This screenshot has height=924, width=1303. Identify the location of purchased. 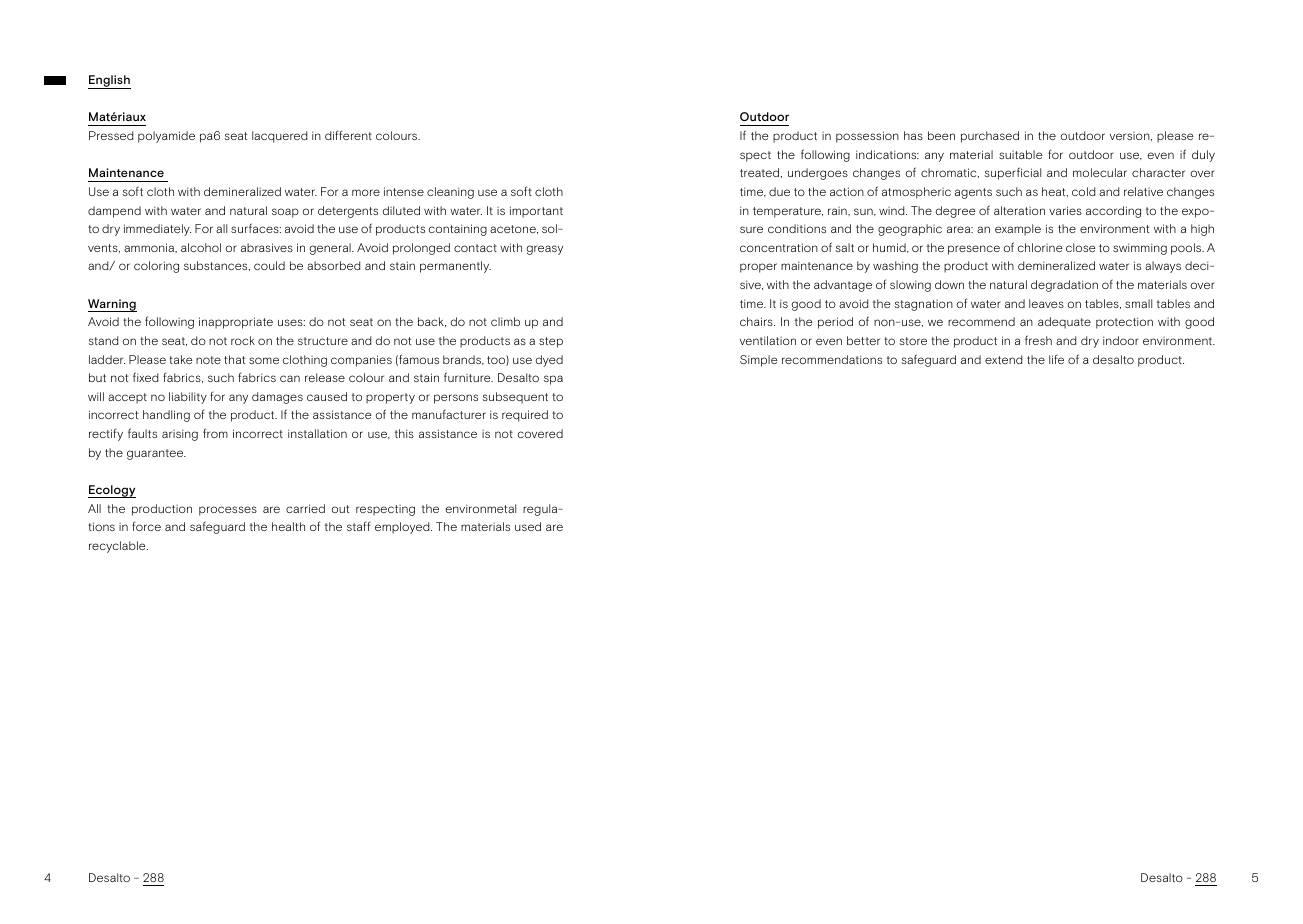
(990, 137).
